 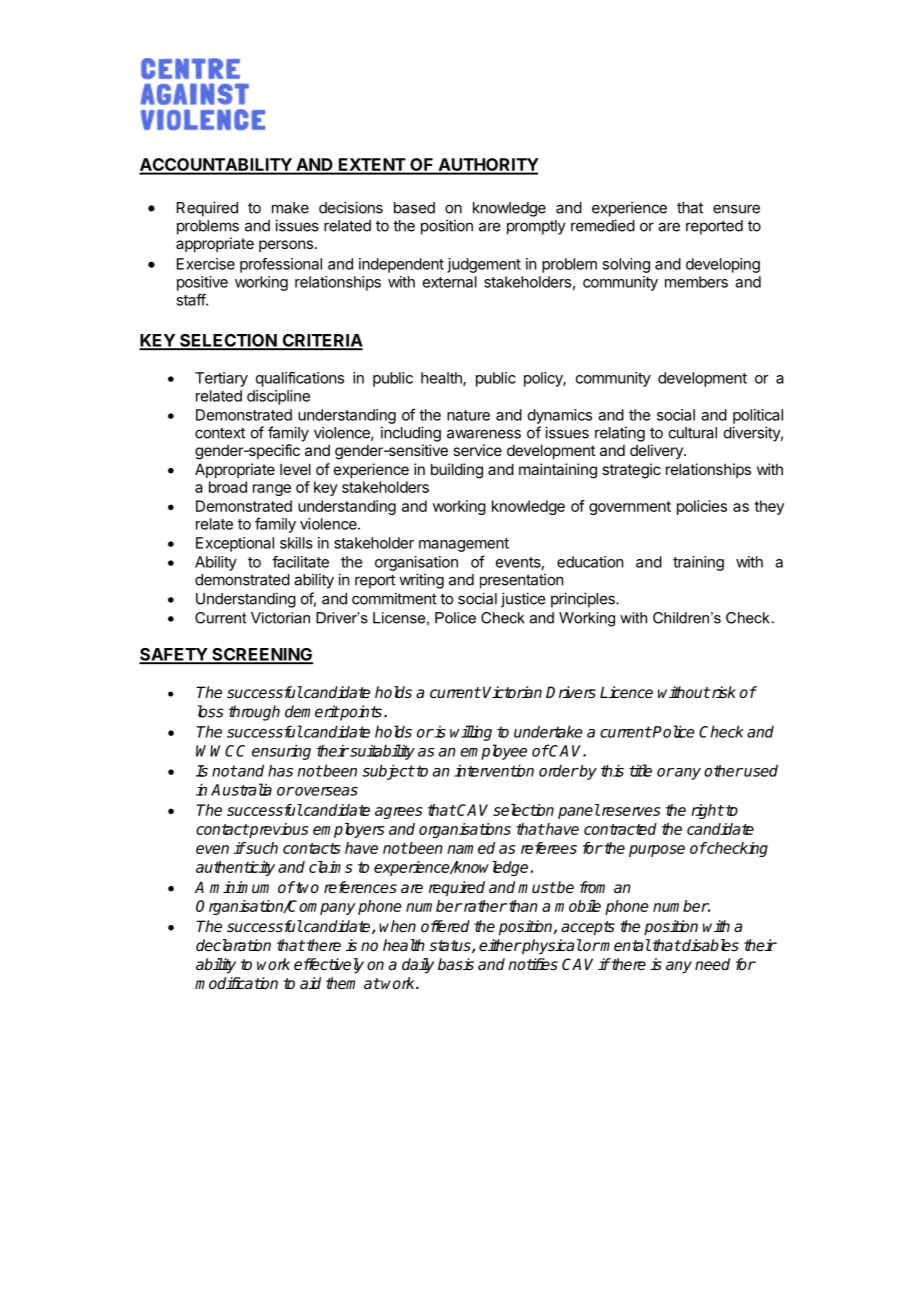 What do you see at coordinates (261, 655) in the image?
I see `SCREENING` at bounding box center [261, 655].
